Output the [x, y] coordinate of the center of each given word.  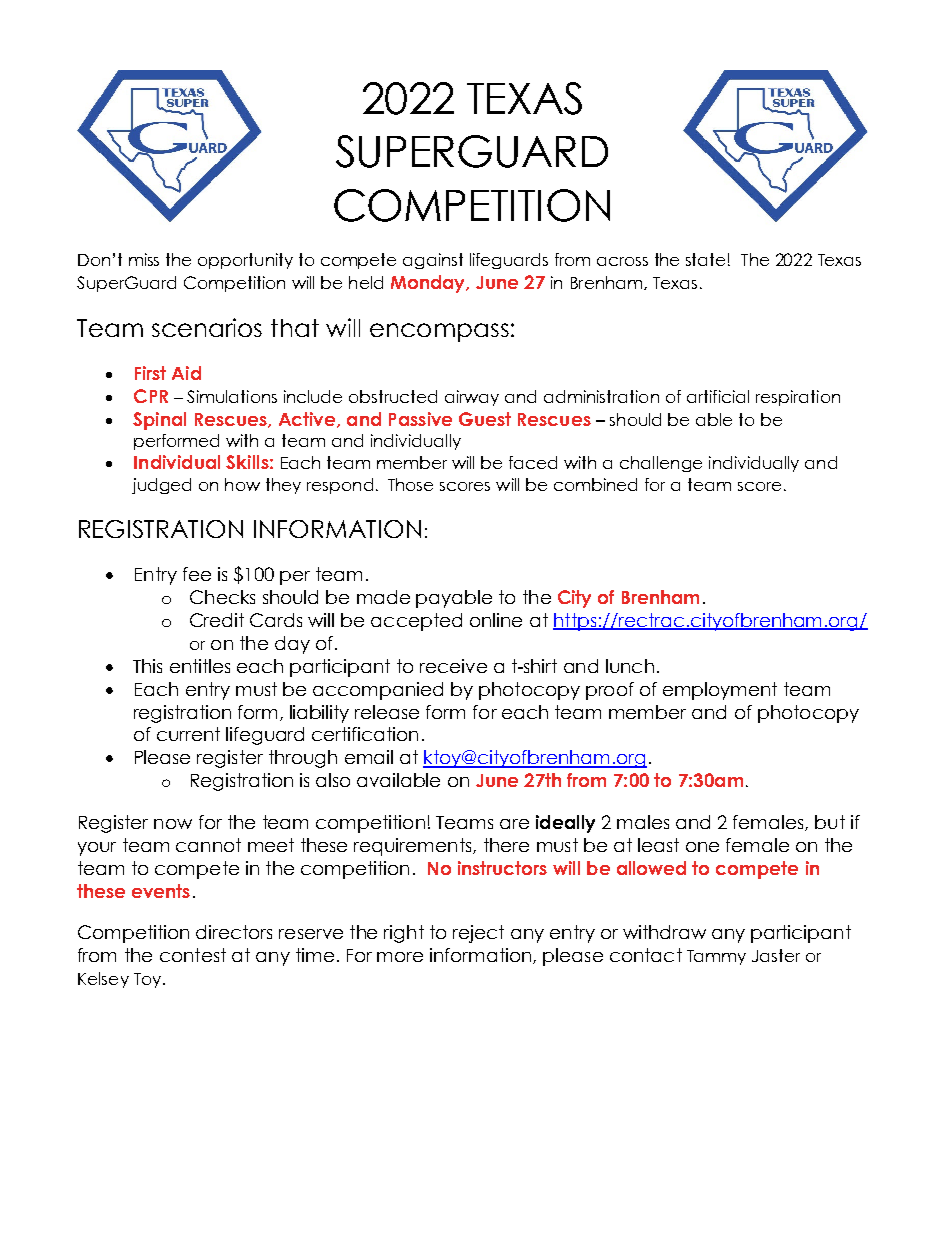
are [514, 824]
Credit [217, 620]
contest [193, 955]
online [496, 620]
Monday [429, 284]
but [830, 822]
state [705, 259]
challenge [661, 464]
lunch [630, 666]
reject [478, 934]
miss [144, 259]
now [173, 824]
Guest [485, 419]
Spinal [159, 421]
